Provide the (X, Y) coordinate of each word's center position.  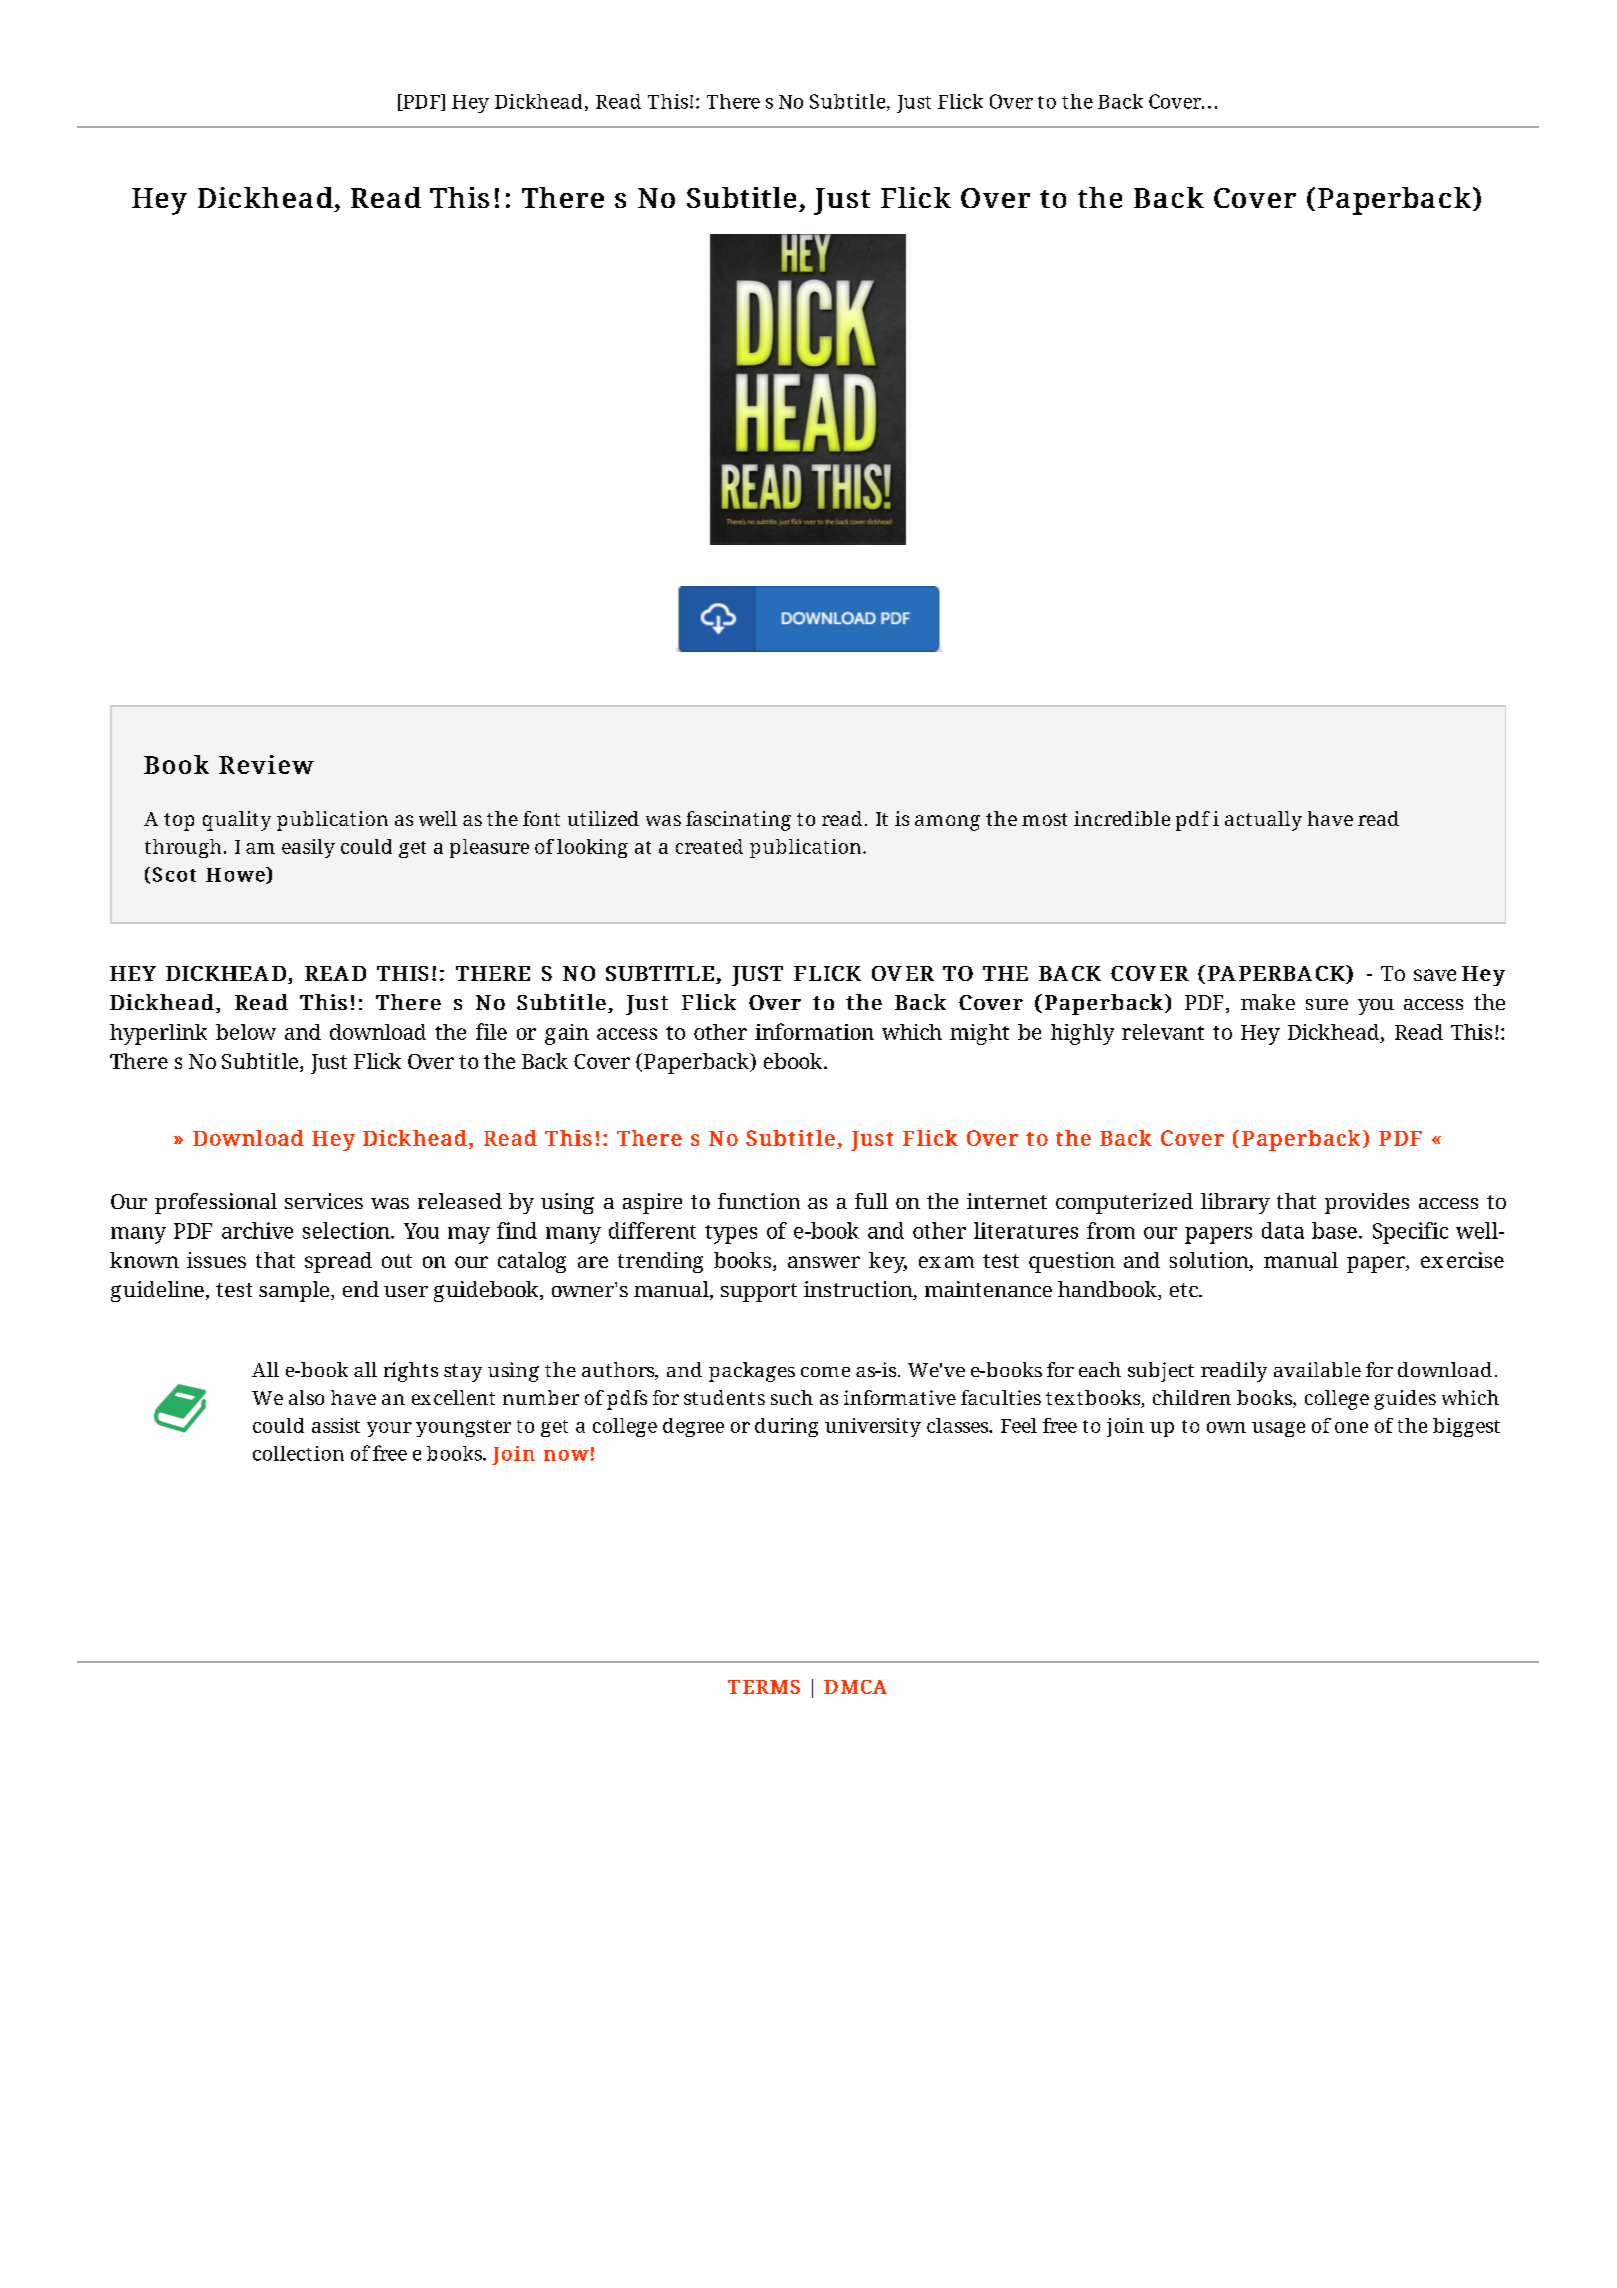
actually (1263, 821)
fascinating (738, 821)
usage (1278, 1429)
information (814, 1031)
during (786, 1427)
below (246, 1032)
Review (266, 764)
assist (336, 1425)
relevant (1163, 1032)
